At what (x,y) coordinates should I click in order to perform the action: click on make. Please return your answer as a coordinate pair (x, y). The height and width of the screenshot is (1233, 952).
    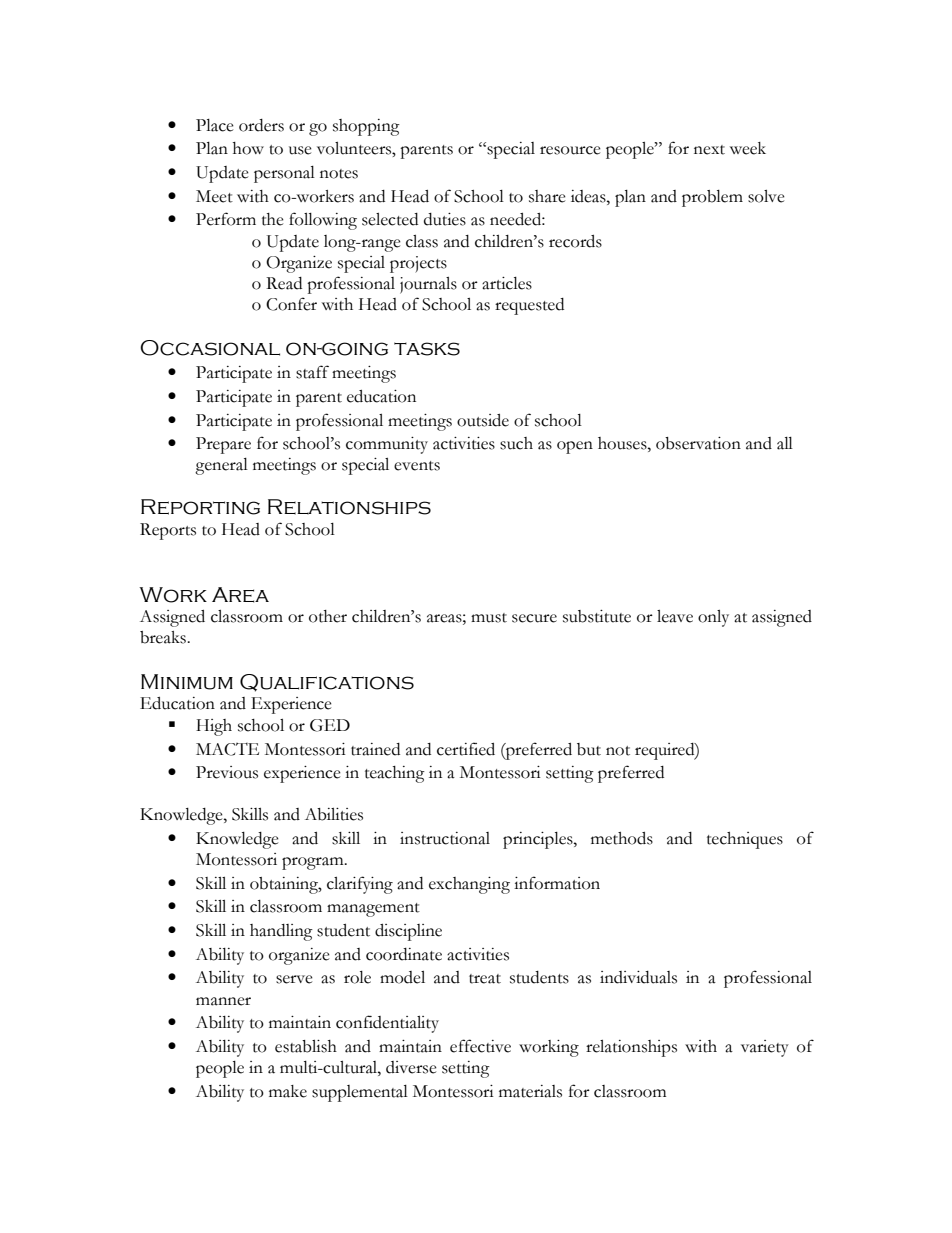
    Looking at the image, I should click on (288, 1091).
